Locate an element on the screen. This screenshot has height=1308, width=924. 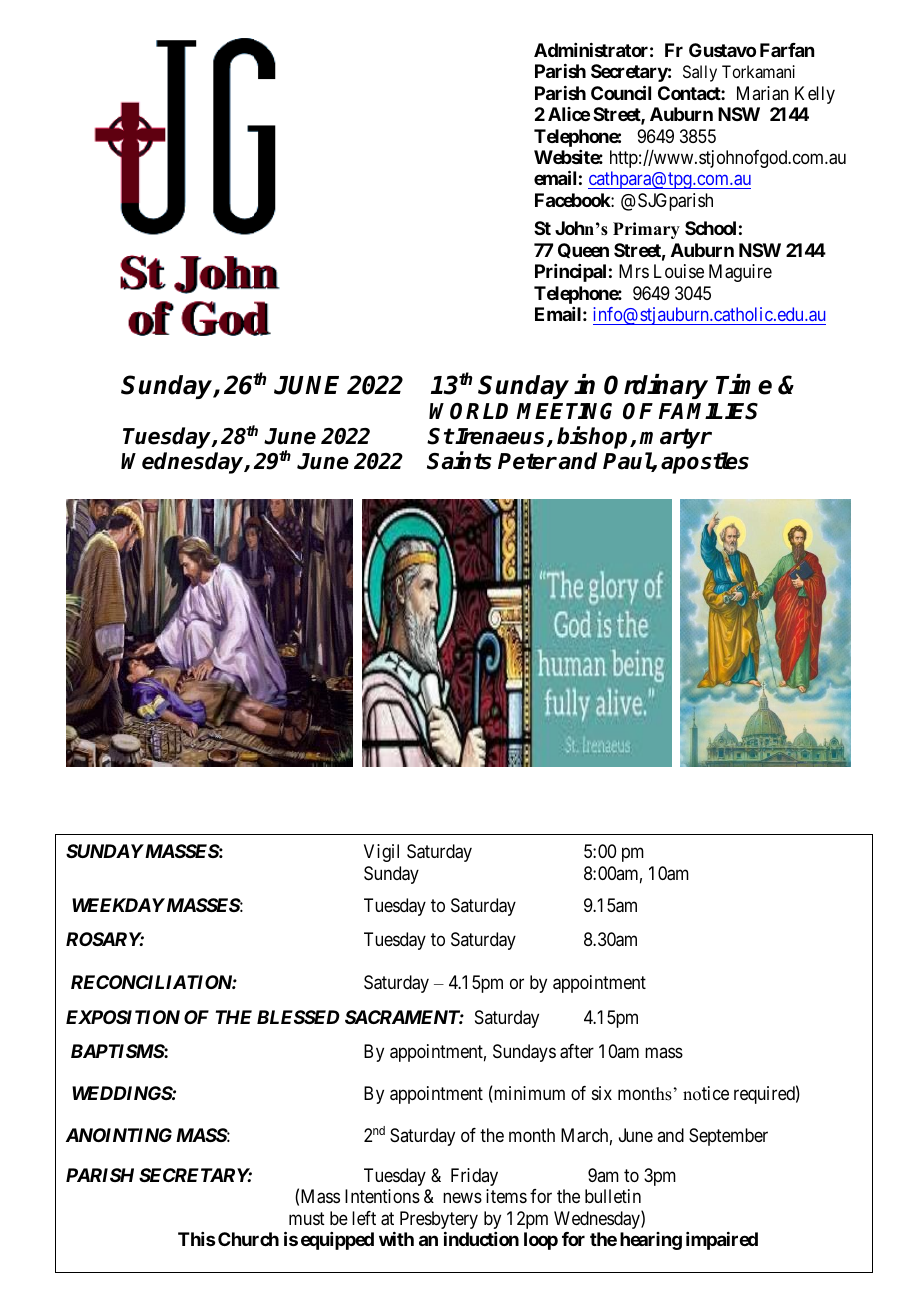
Council is located at coordinates (621, 92).
